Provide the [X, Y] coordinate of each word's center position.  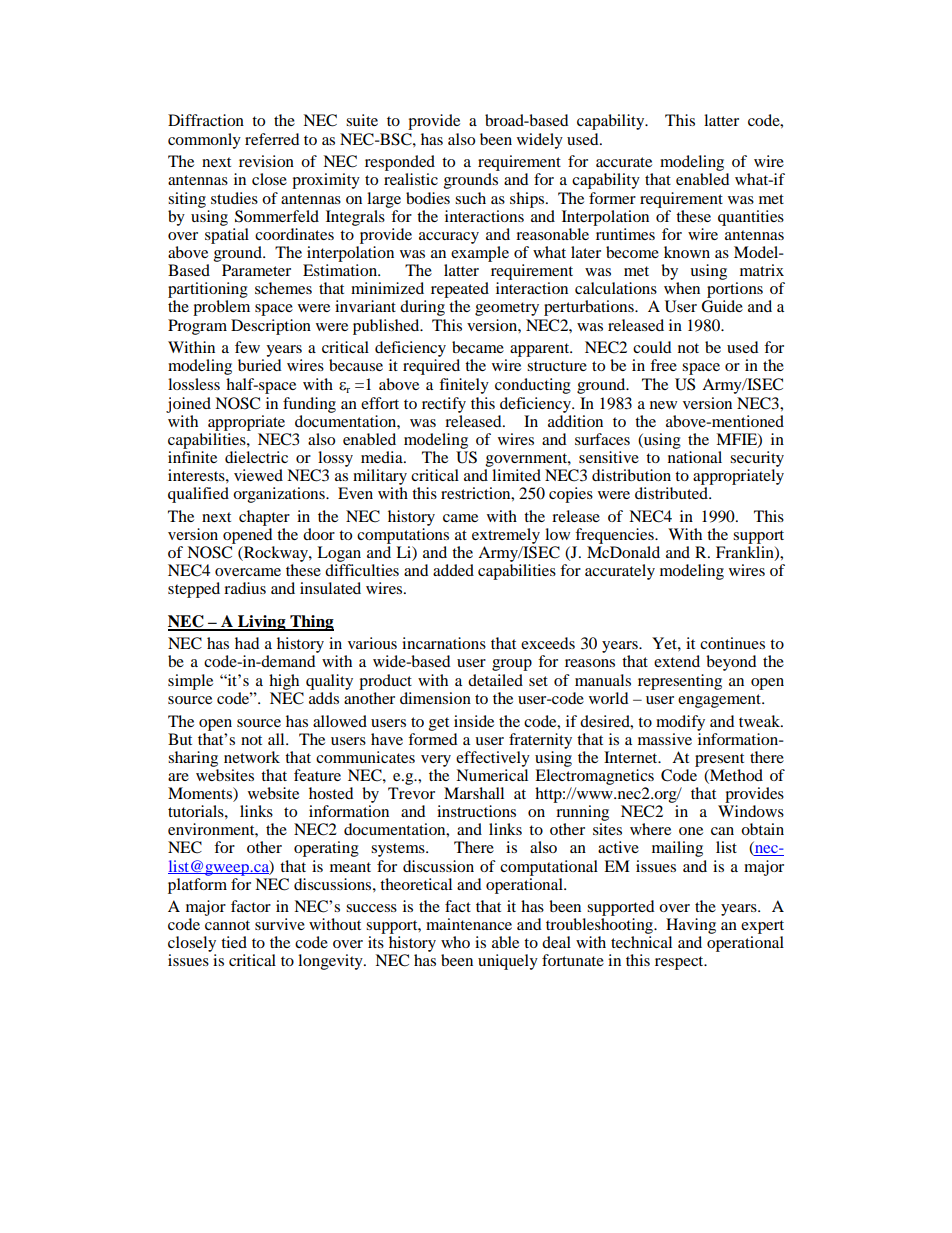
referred [272, 139]
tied [234, 942]
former [612, 198]
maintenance [469, 924]
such [470, 198]
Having [691, 927]
